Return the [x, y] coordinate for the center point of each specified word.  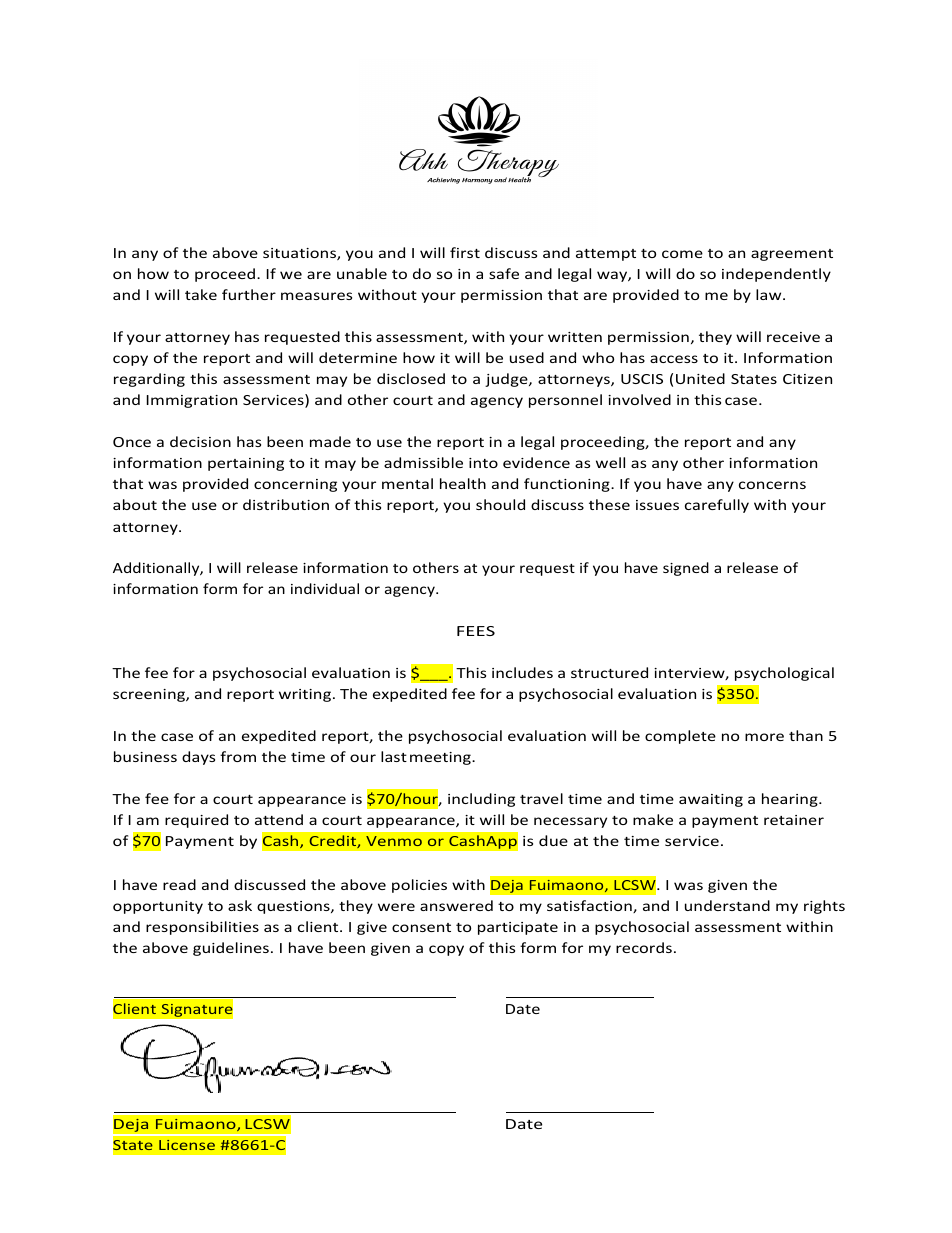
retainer [794, 820]
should [500, 504]
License [187, 1145]
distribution [286, 504]
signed [686, 569]
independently [776, 275]
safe [504, 273]
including [481, 800]
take [201, 294]
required [196, 821]
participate [518, 928]
